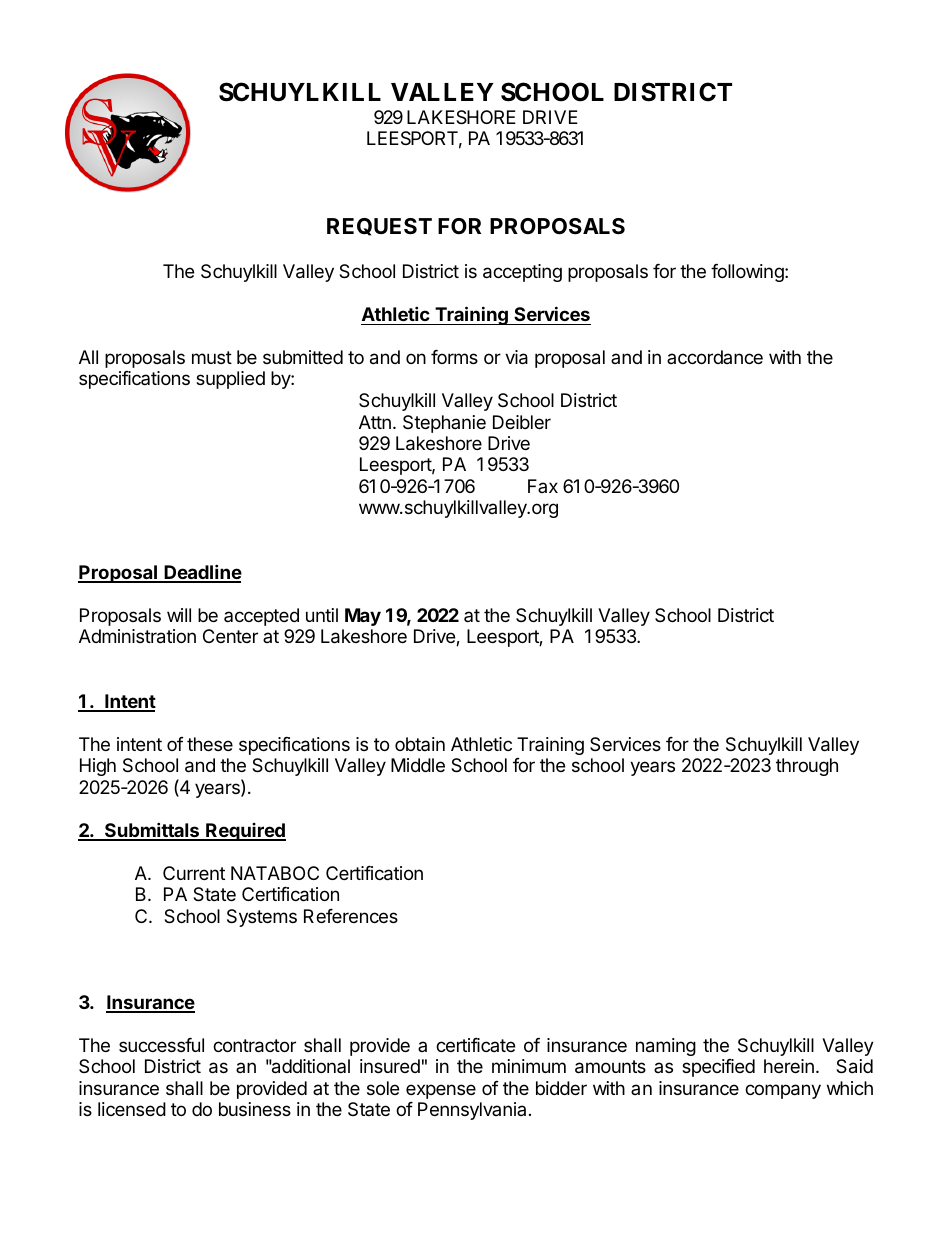 The height and width of the screenshot is (1233, 952). Describe the element at coordinates (420, 744) in the screenshot. I see `obtain` at that location.
